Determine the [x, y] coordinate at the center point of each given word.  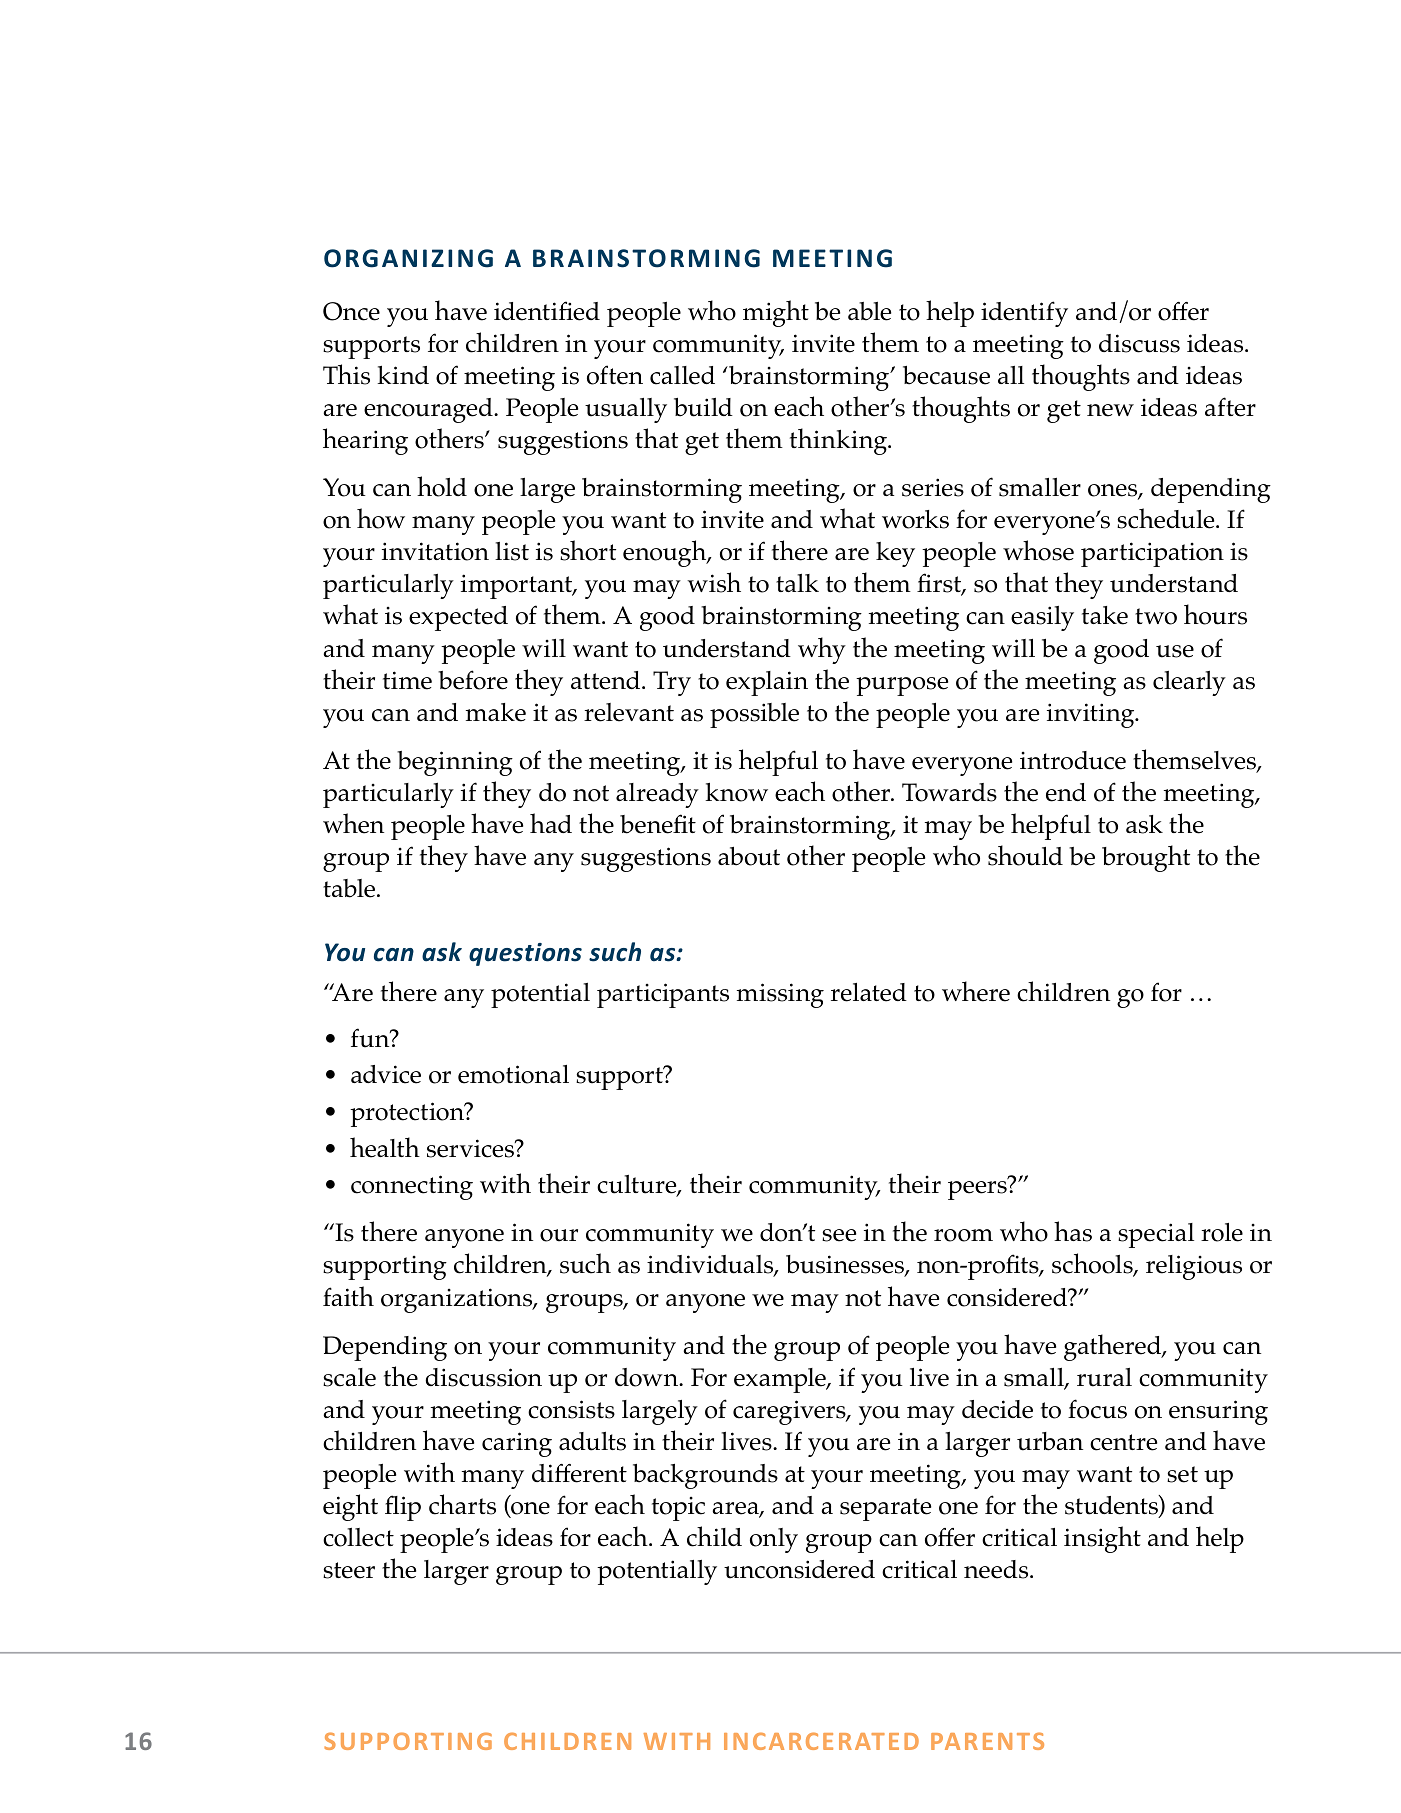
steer [349, 1570]
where [976, 991]
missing [780, 995]
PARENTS [987, 1741]
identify [1024, 314]
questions [525, 954]
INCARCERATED [821, 1741]
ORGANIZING [408, 258]
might [776, 313]
